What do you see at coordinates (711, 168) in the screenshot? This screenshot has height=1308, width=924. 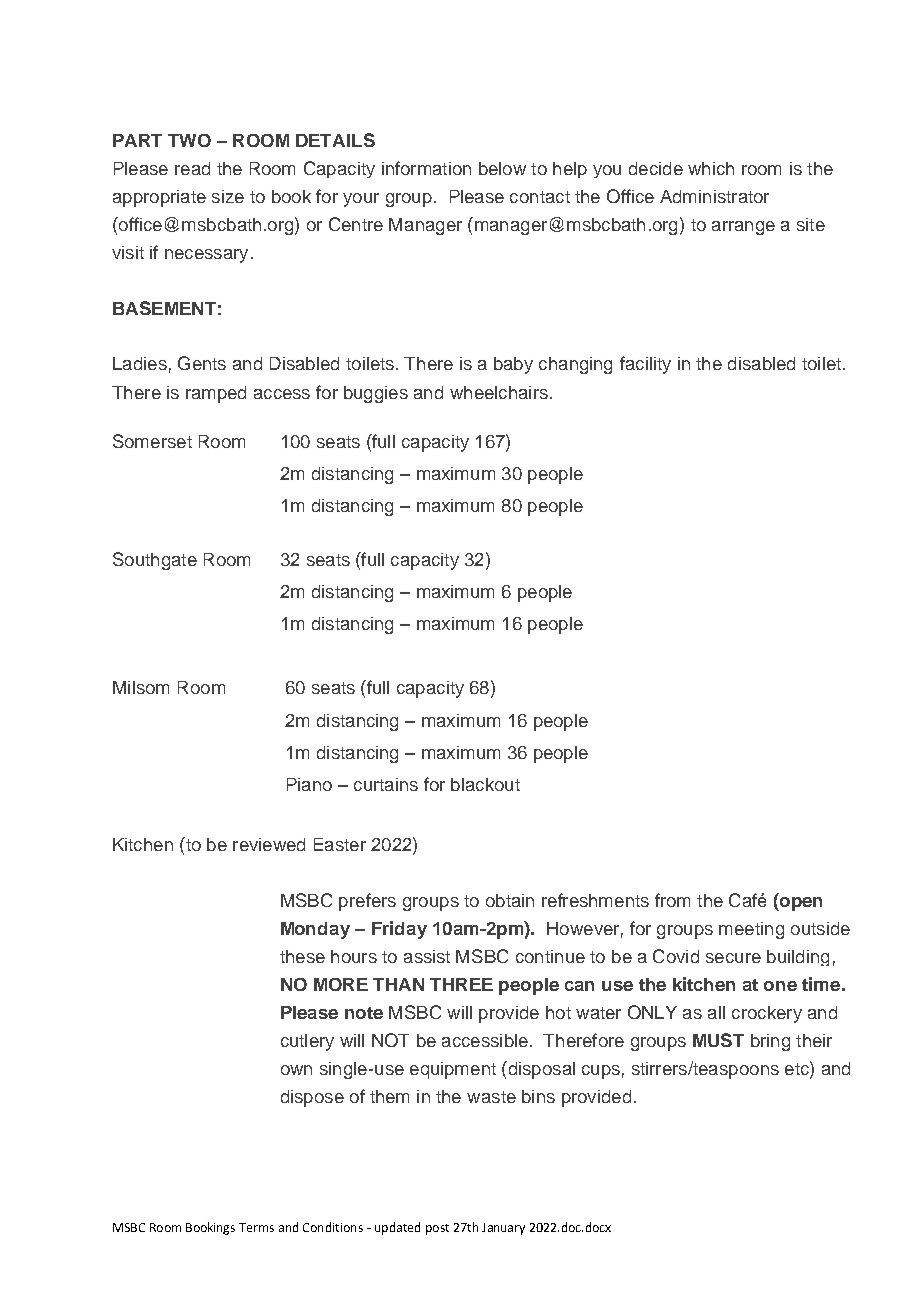 I see `which` at bounding box center [711, 168].
